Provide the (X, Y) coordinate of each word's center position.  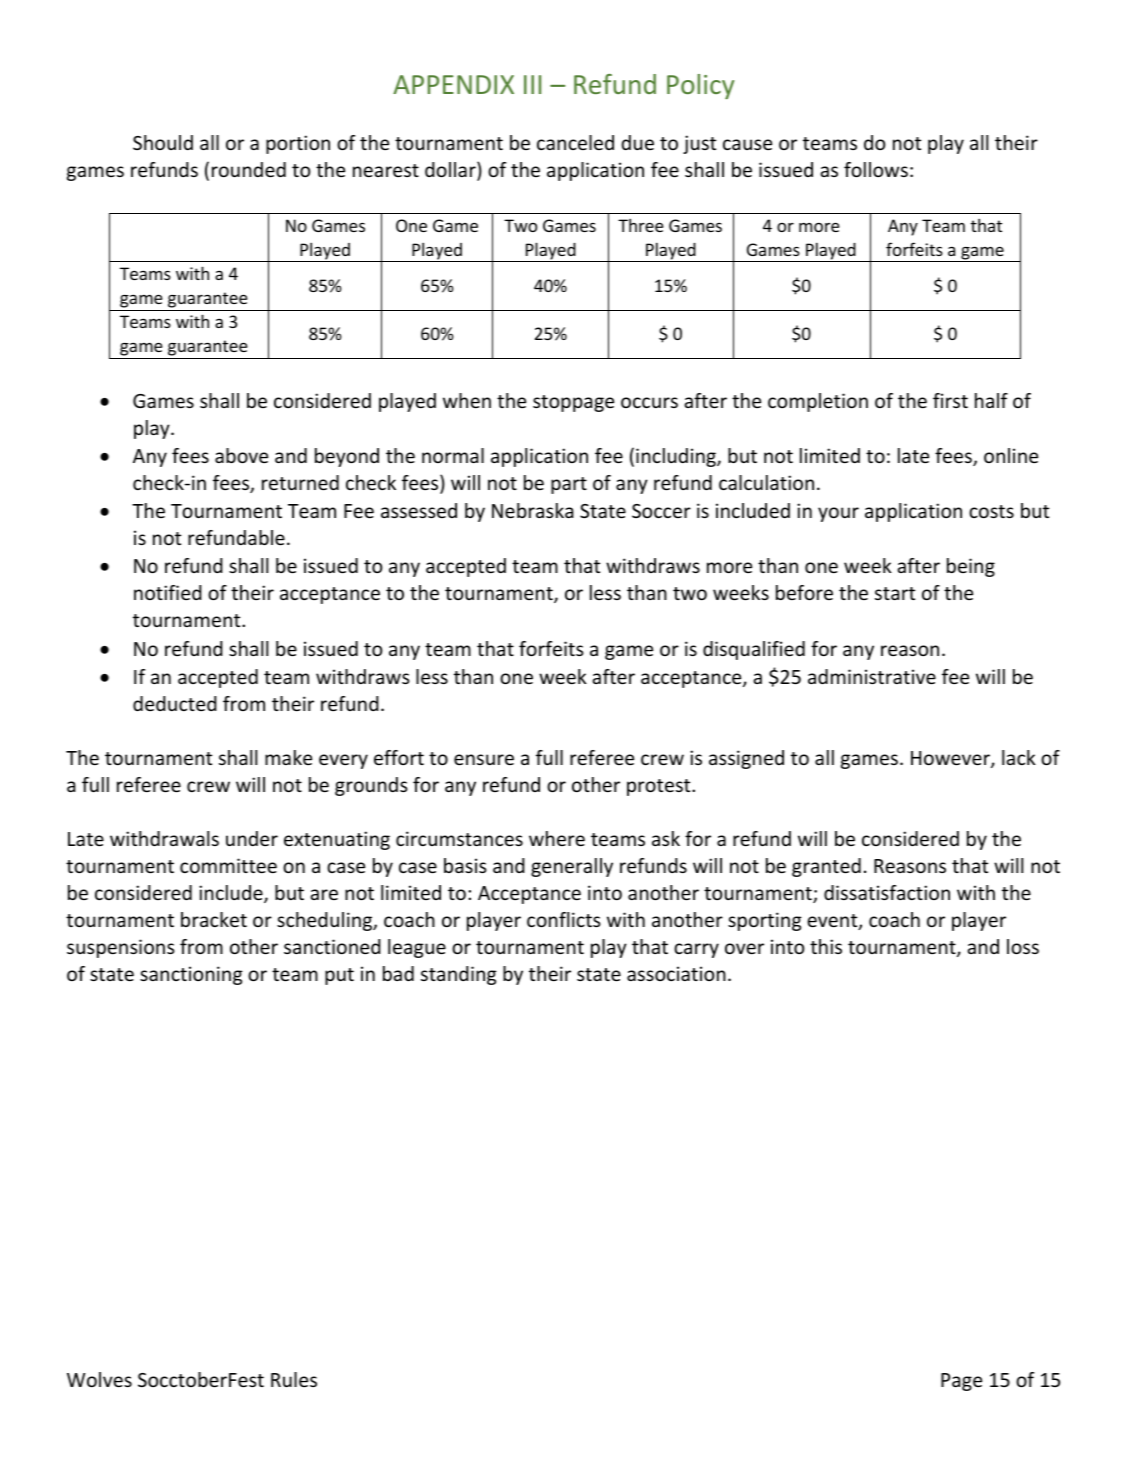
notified (168, 592)
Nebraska (533, 510)
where (557, 838)
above (241, 455)
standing (459, 975)
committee (228, 865)
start (895, 593)
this (826, 946)
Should (163, 142)
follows (876, 169)
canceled (575, 142)
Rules (294, 1379)
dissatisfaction (887, 892)
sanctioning (191, 975)
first (950, 400)
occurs (649, 402)
